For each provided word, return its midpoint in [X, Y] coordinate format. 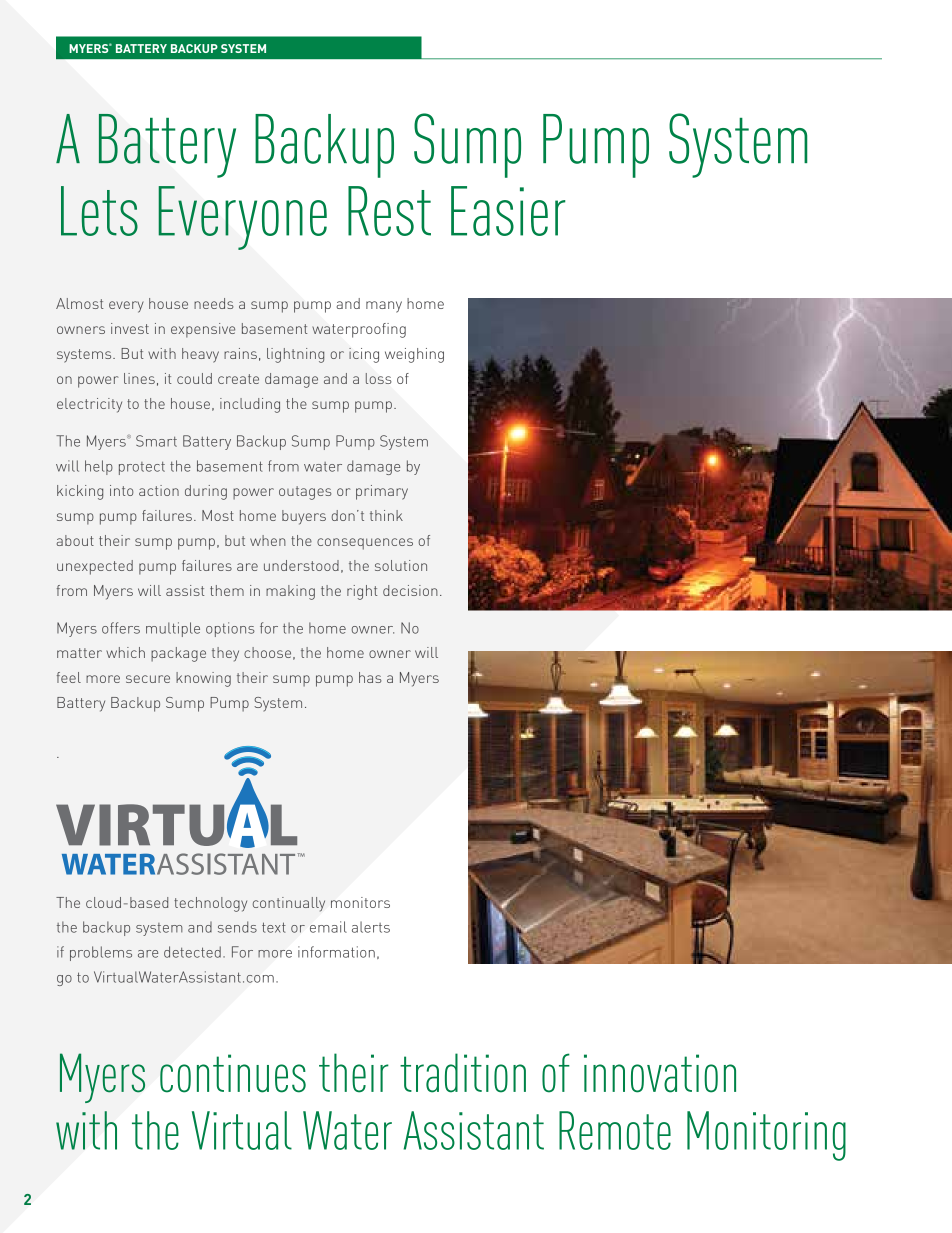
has [370, 677]
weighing [414, 355]
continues [233, 1073]
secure [148, 679]
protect [142, 468]
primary [382, 492]
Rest [389, 211]
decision [410, 590]
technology [210, 904]
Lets [99, 211]
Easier [508, 211]
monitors [360, 902]
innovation [660, 1073]
